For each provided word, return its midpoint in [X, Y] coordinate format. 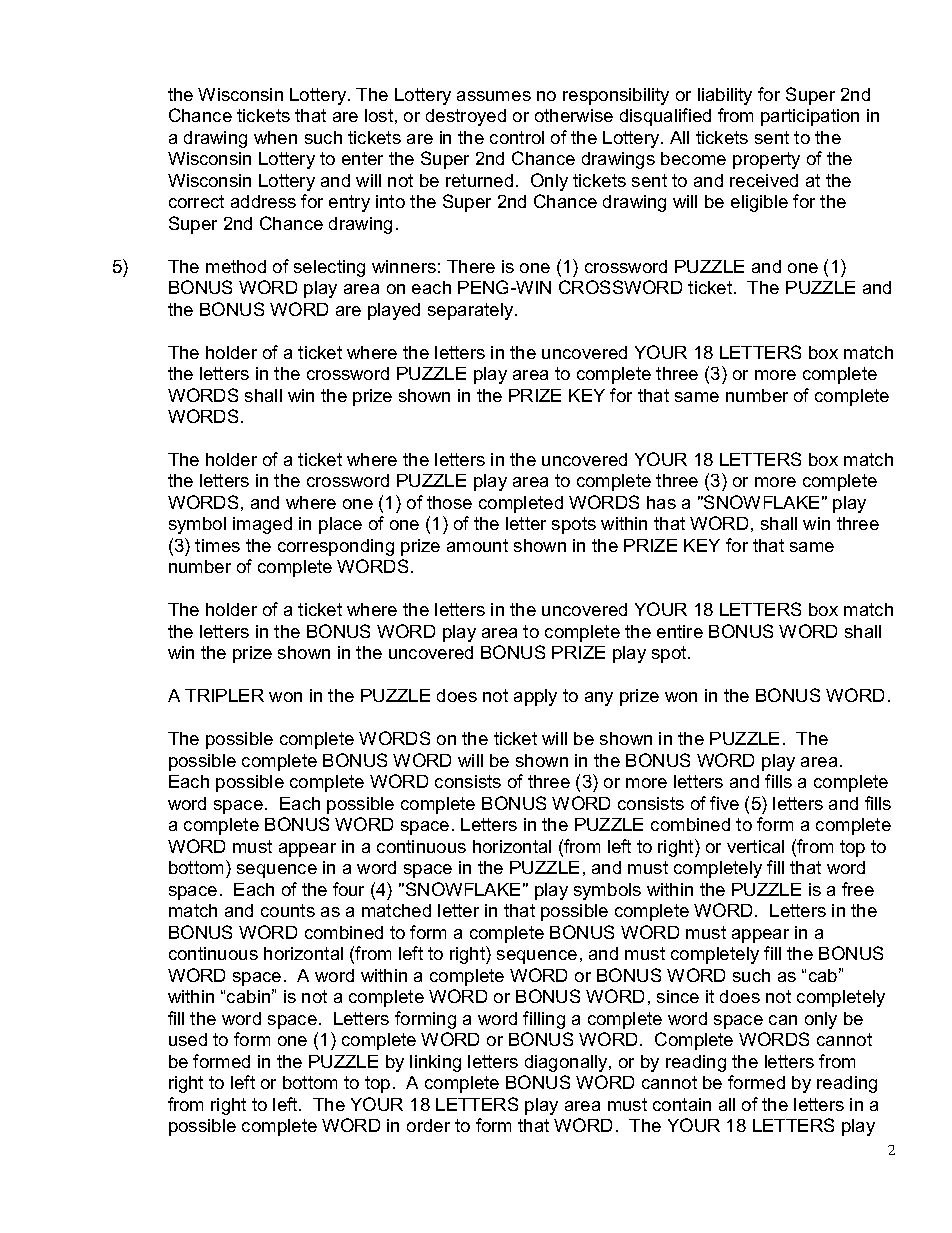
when [275, 137]
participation [810, 117]
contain [682, 1104]
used [188, 1039]
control [517, 137]
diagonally [567, 1063]
